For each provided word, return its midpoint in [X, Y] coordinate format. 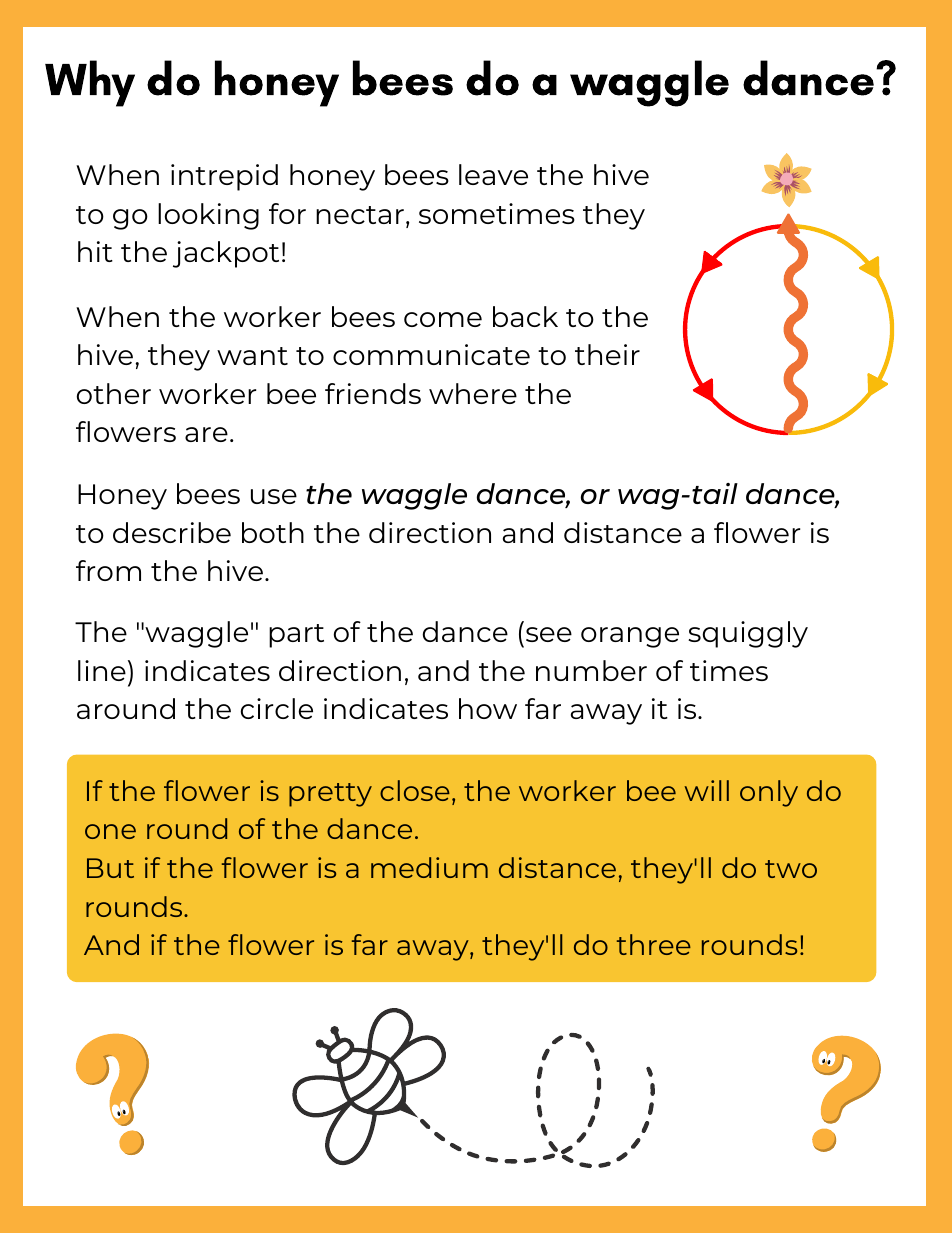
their [607, 354]
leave [493, 174]
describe [172, 532]
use [274, 496]
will [706, 790]
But [110, 868]
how [488, 708]
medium [429, 867]
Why [90, 83]
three [654, 944]
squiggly [748, 634]
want [252, 356]
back [525, 316]
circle [277, 708]
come [443, 319]
